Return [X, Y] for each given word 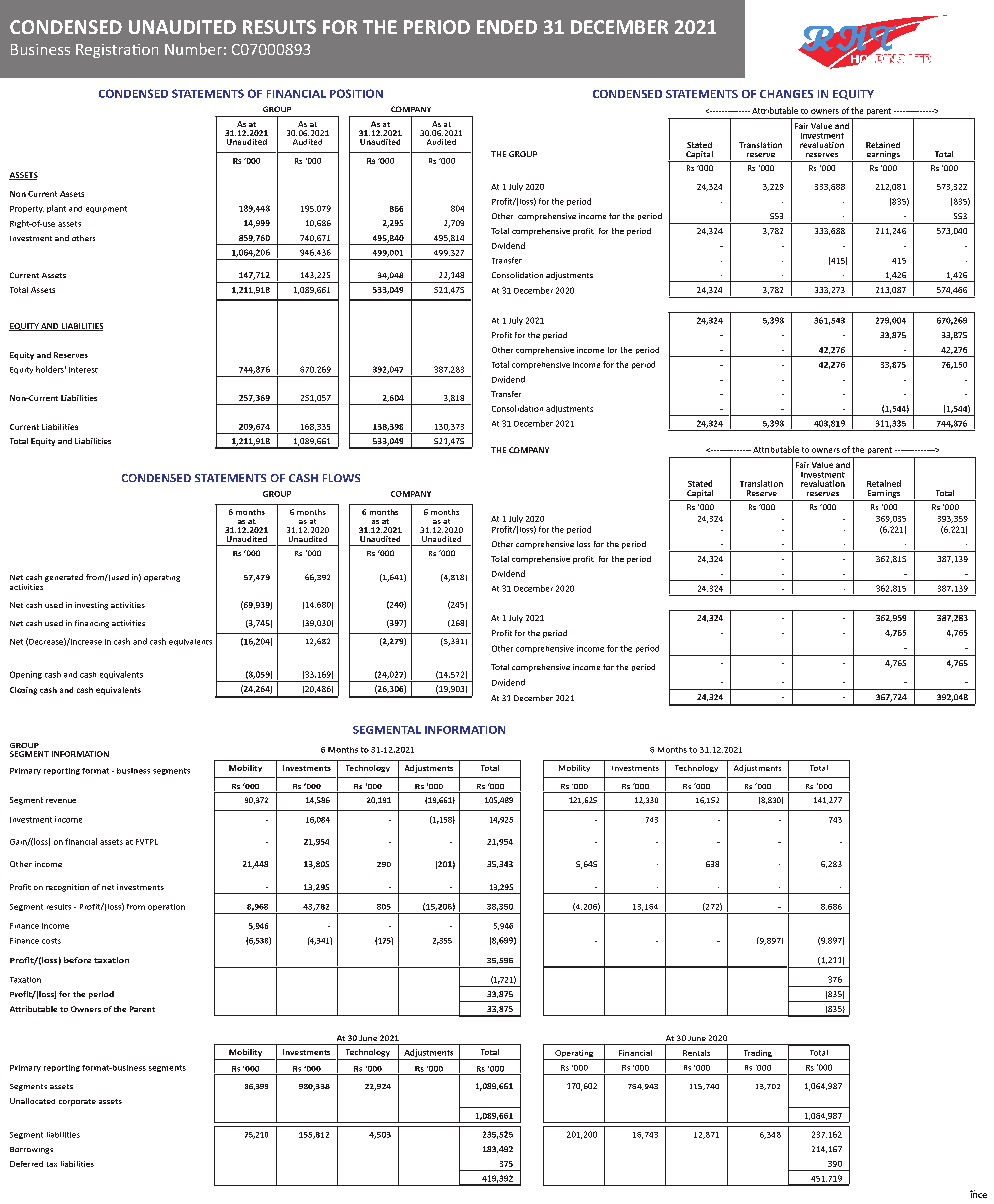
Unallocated [32, 1101]
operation [166, 907]
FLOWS [341, 478]
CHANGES [786, 94]
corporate [77, 1102]
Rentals [696, 1053]
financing [92, 624]
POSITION [356, 93]
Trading [757, 1055]
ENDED [507, 27]
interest [83, 370]
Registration [117, 51]
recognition [67, 888]
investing [91, 606]
